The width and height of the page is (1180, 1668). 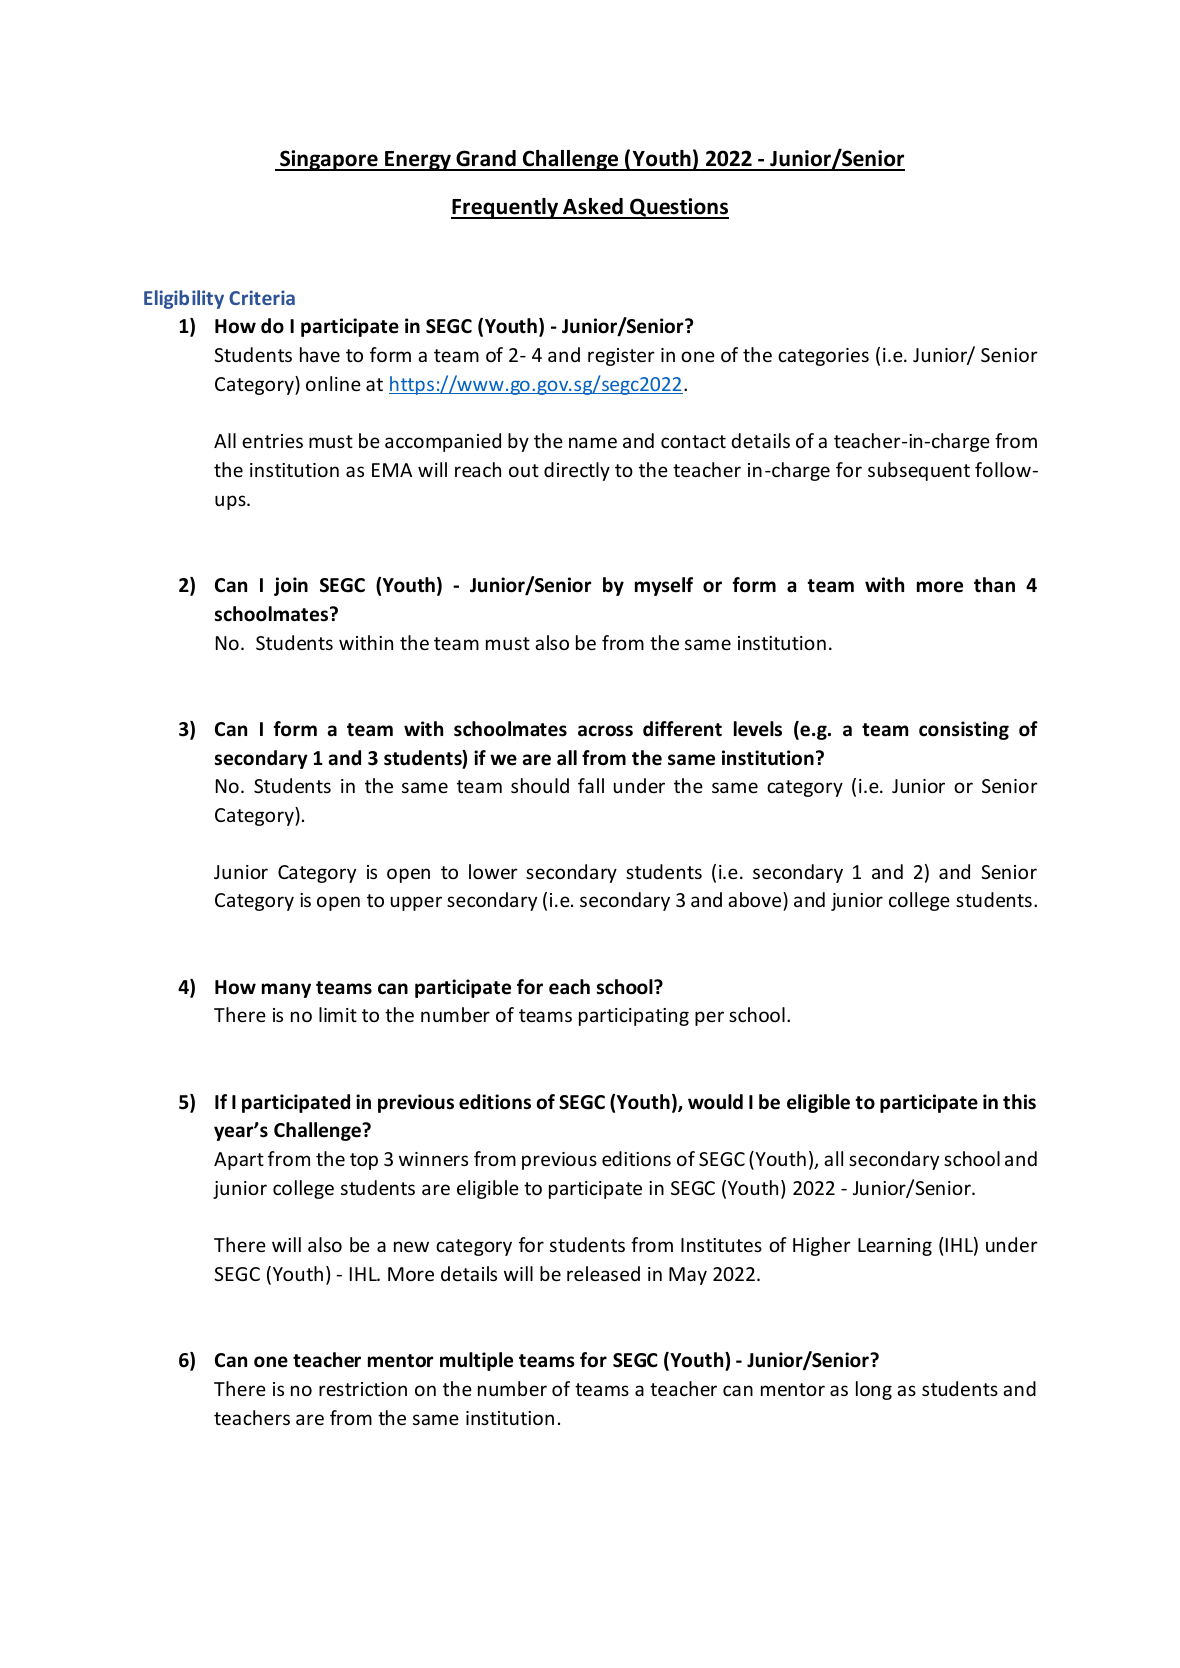 I want to click on Singapore, so click(x=329, y=160).
